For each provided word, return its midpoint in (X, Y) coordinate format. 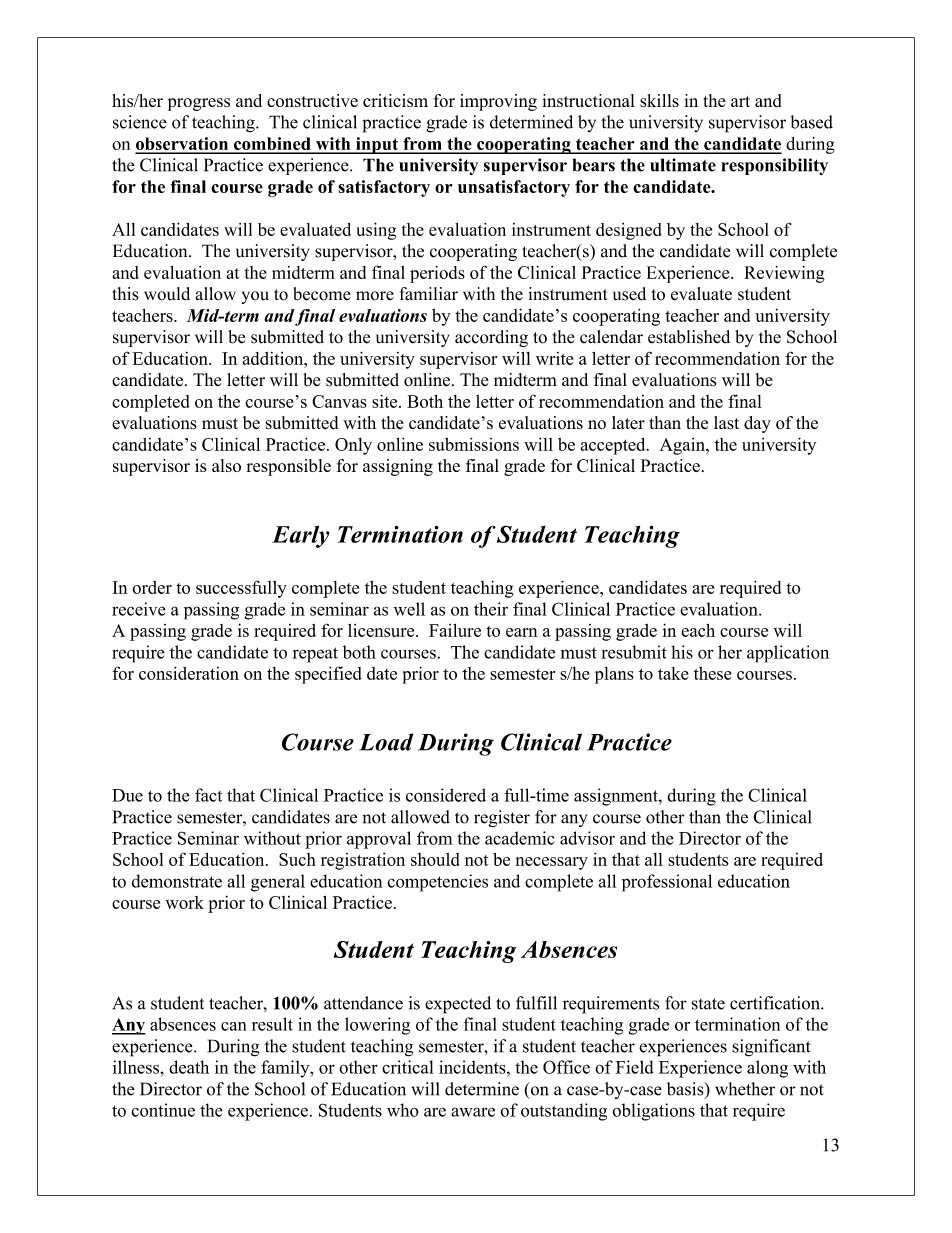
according (491, 338)
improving (498, 102)
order (152, 587)
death (189, 1067)
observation (183, 145)
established (689, 337)
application (788, 654)
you (255, 297)
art (740, 101)
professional (667, 883)
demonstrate (176, 881)
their (491, 609)
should (435, 859)
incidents (473, 1067)
